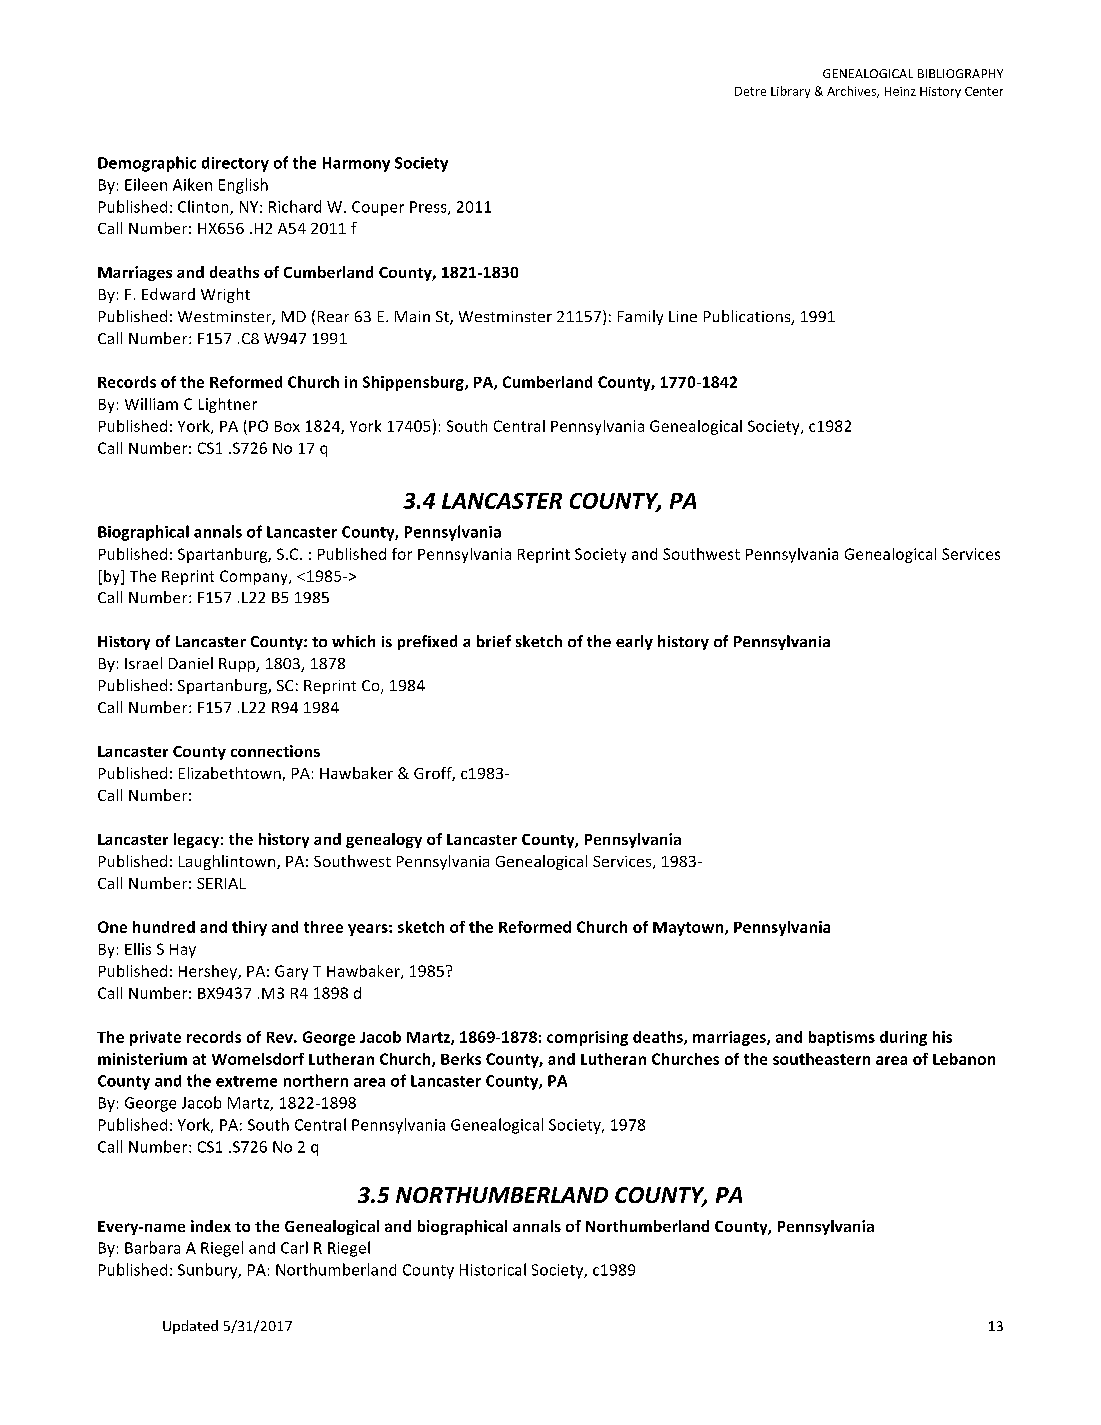 Image resolution: width=1101 pixels, height=1425 pixels. I want to click on directory, so click(235, 164).
